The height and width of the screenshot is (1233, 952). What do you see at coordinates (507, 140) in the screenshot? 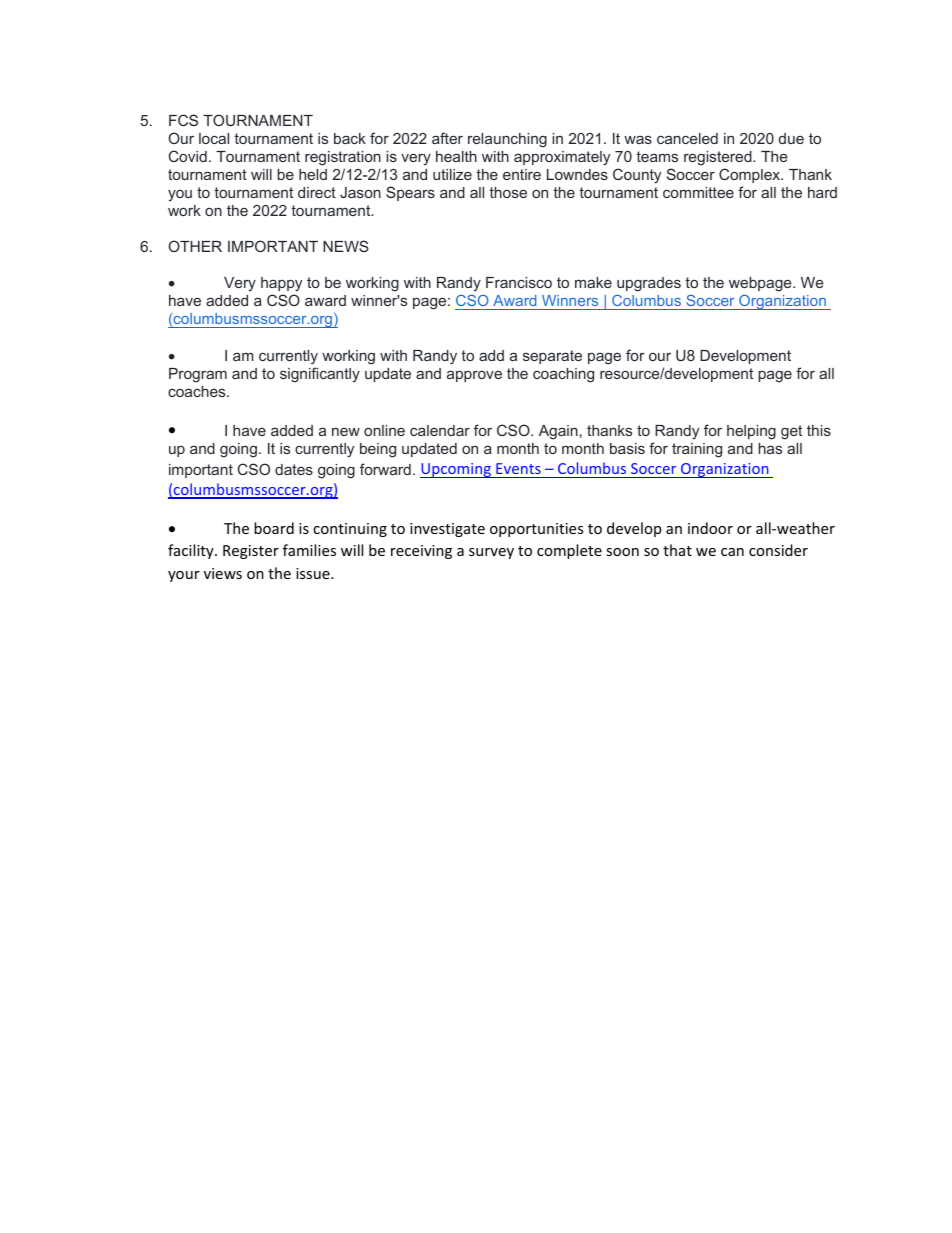
I see `relaunching` at bounding box center [507, 140].
